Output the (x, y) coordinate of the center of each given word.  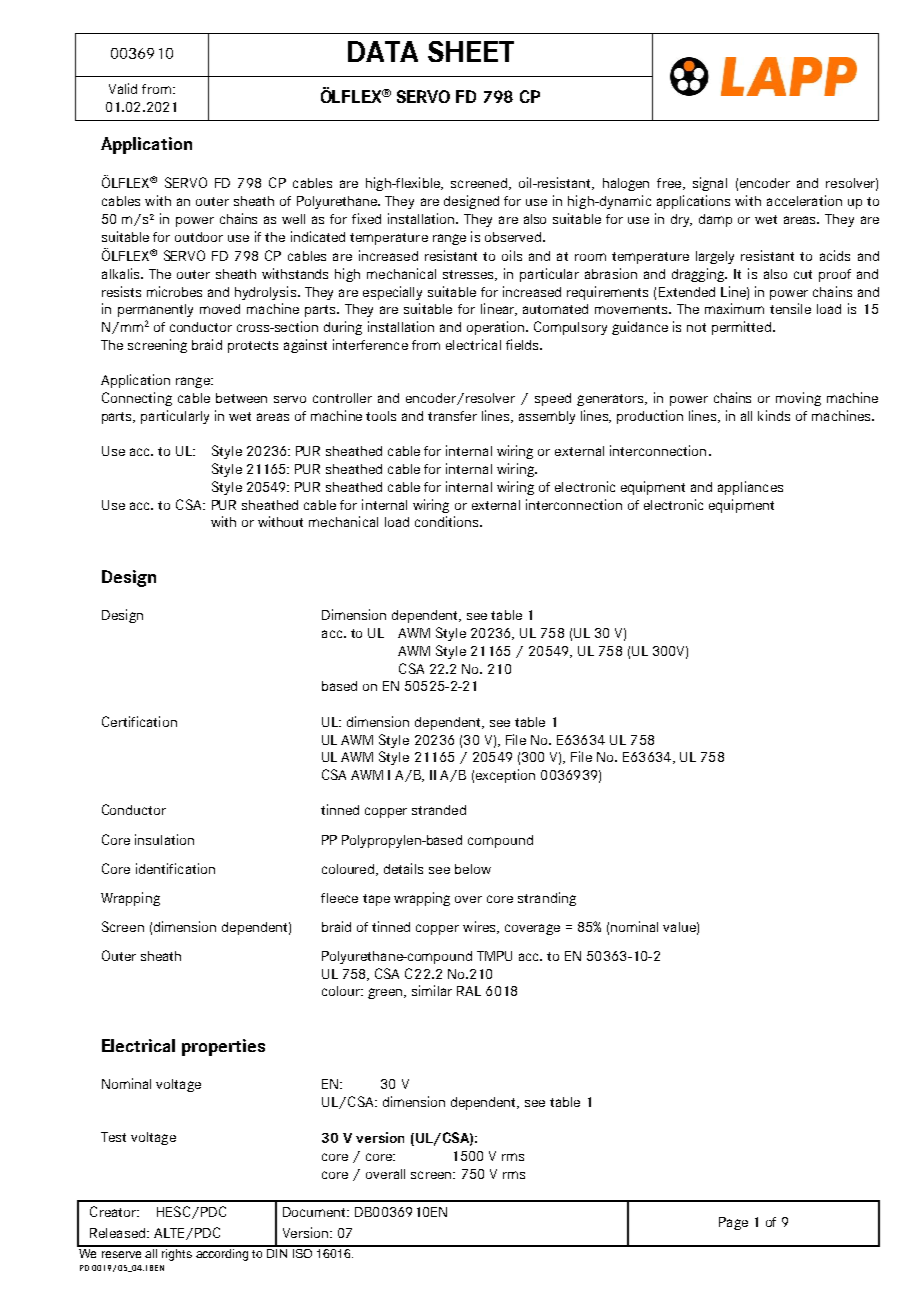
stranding (547, 899)
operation (497, 328)
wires (480, 927)
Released (117, 1233)
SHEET (471, 51)
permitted (741, 328)
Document (315, 1212)
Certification (139, 721)
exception (505, 776)
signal (710, 184)
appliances (750, 488)
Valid (123, 88)
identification (175, 868)
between (241, 398)
